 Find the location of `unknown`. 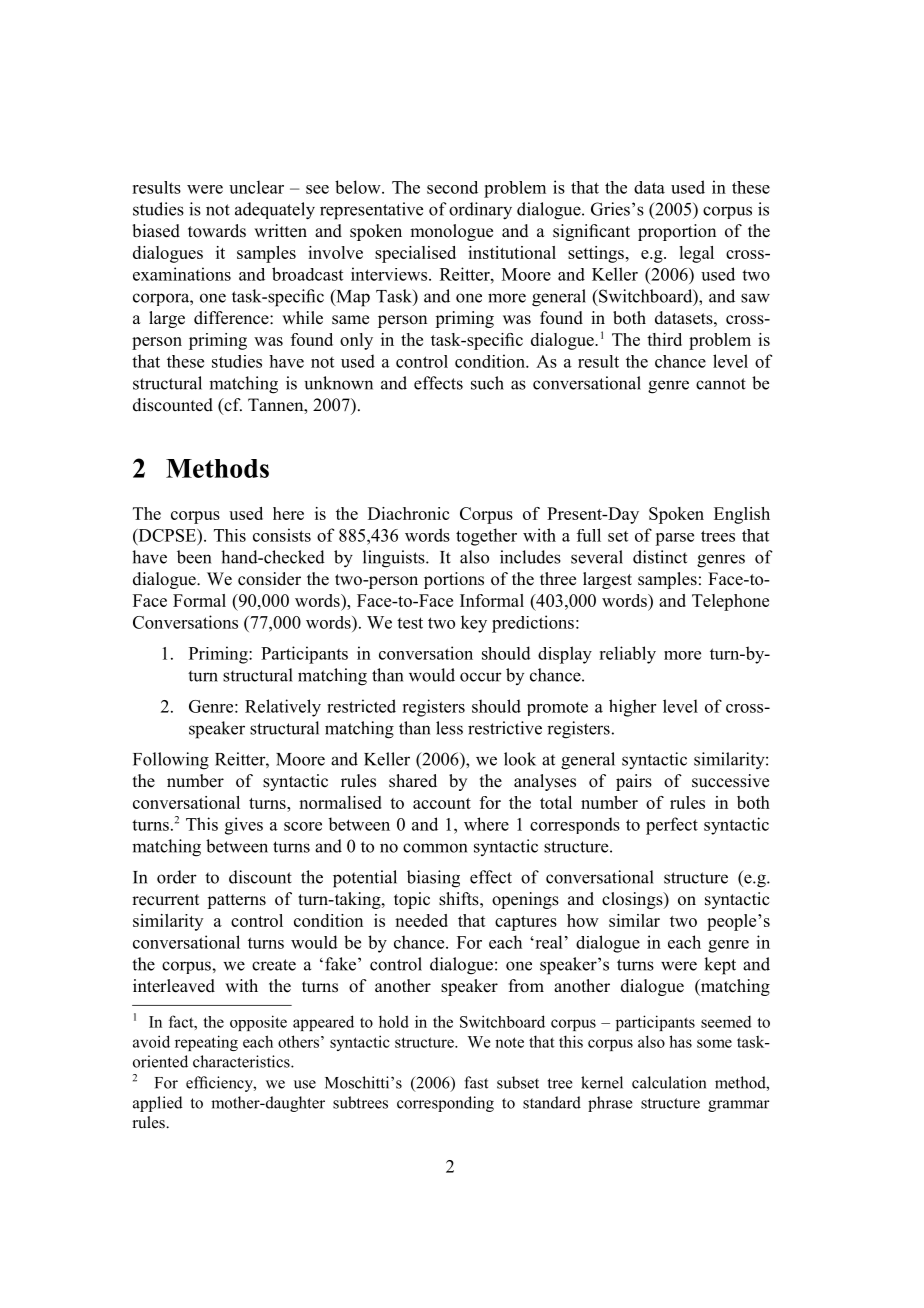

unknown is located at coordinates (338, 383).
